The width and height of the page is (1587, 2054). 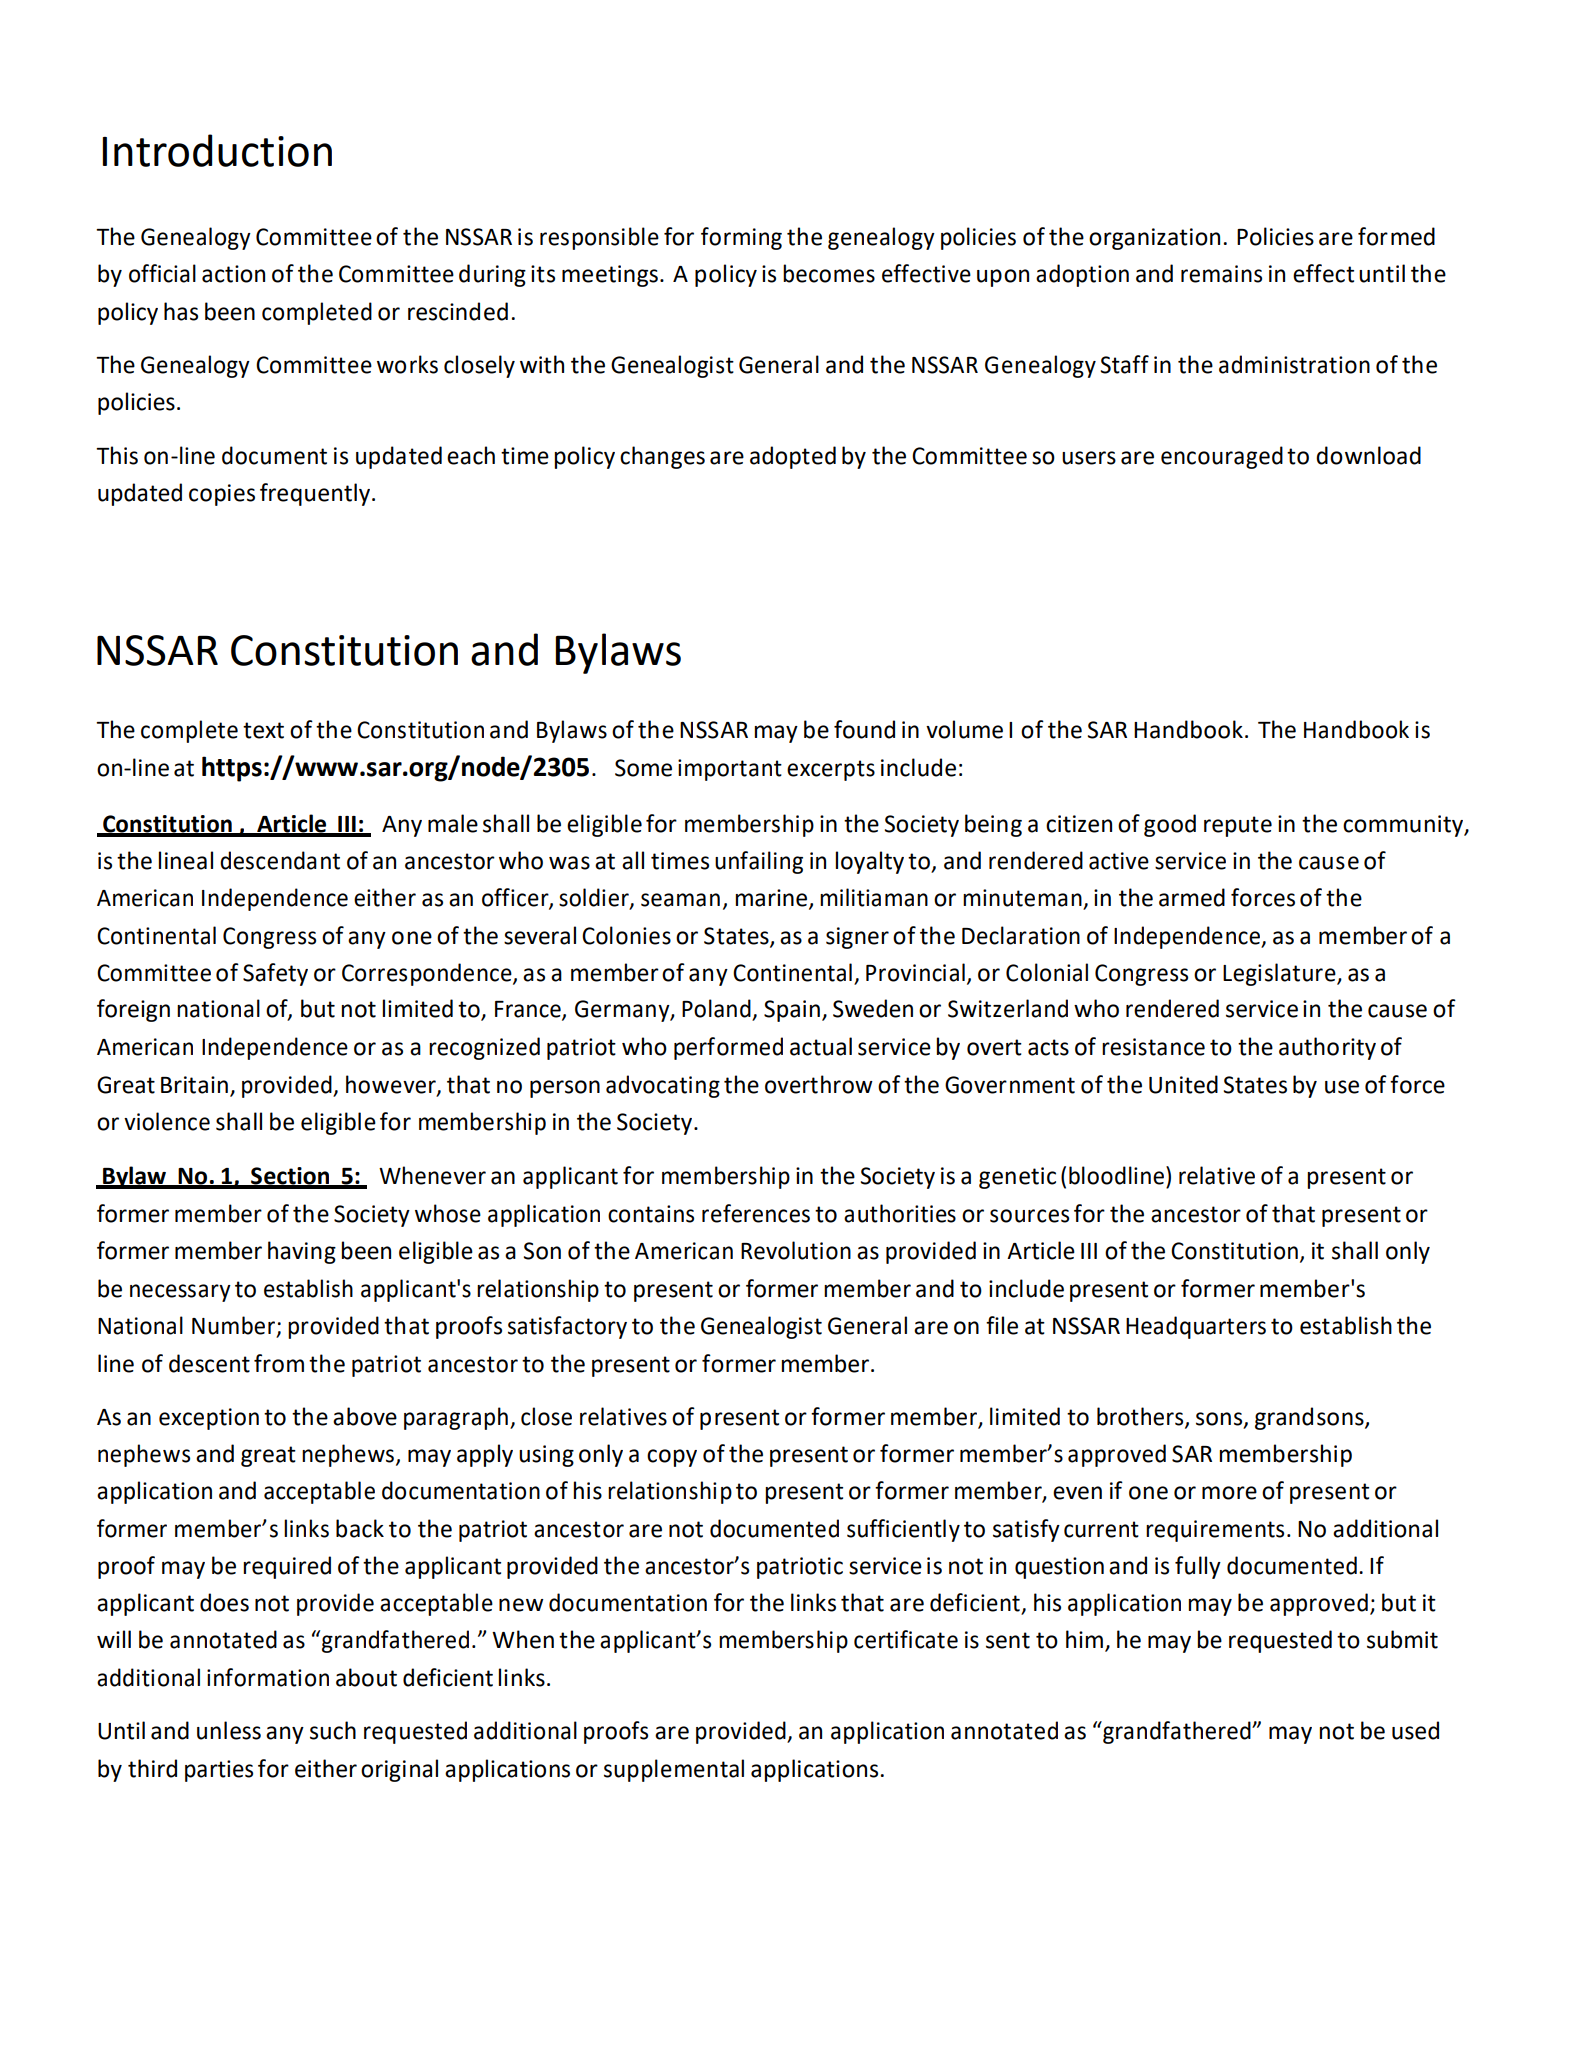 I want to click on supplemental, so click(x=674, y=1770).
